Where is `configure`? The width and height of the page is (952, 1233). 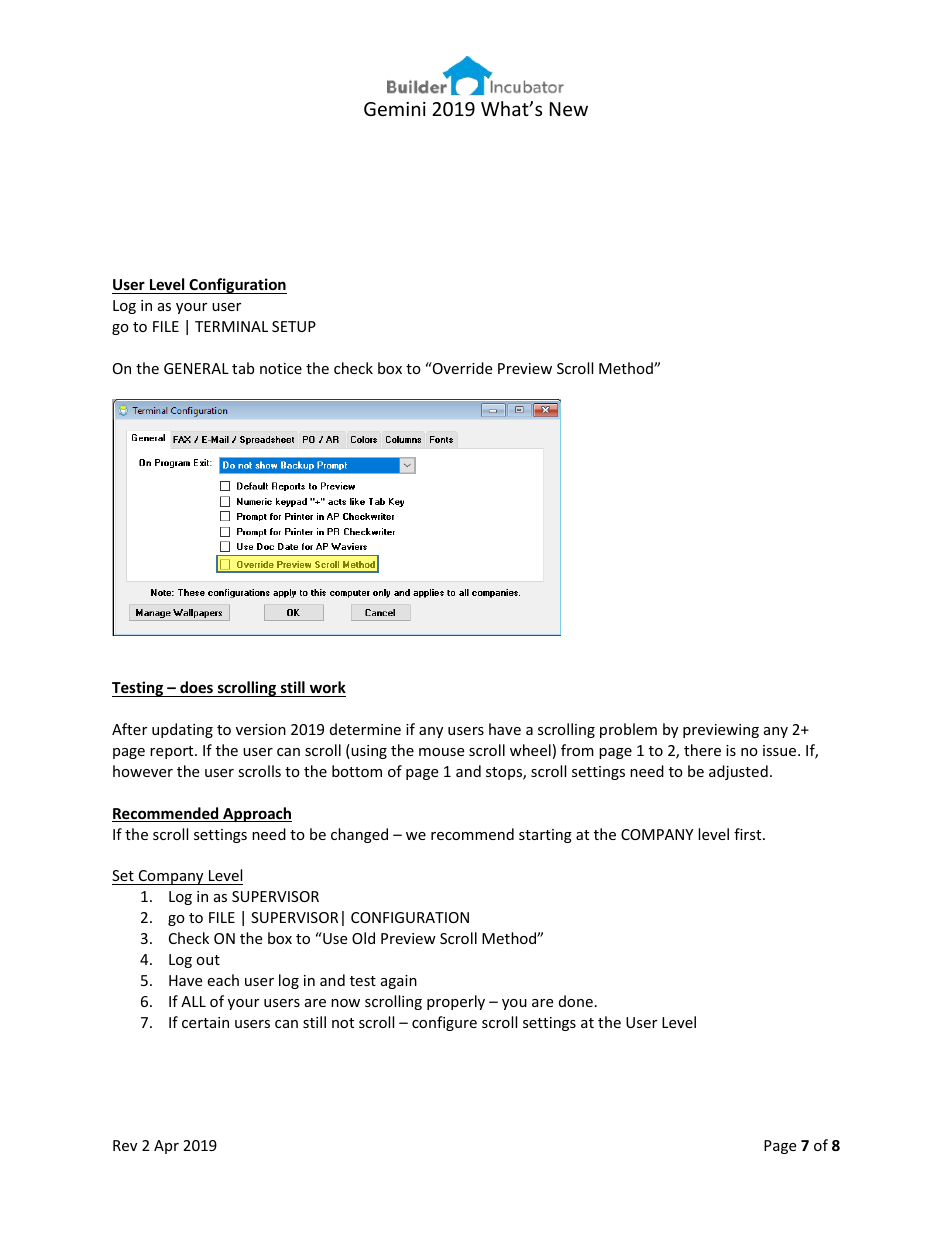
configure is located at coordinates (444, 1023).
